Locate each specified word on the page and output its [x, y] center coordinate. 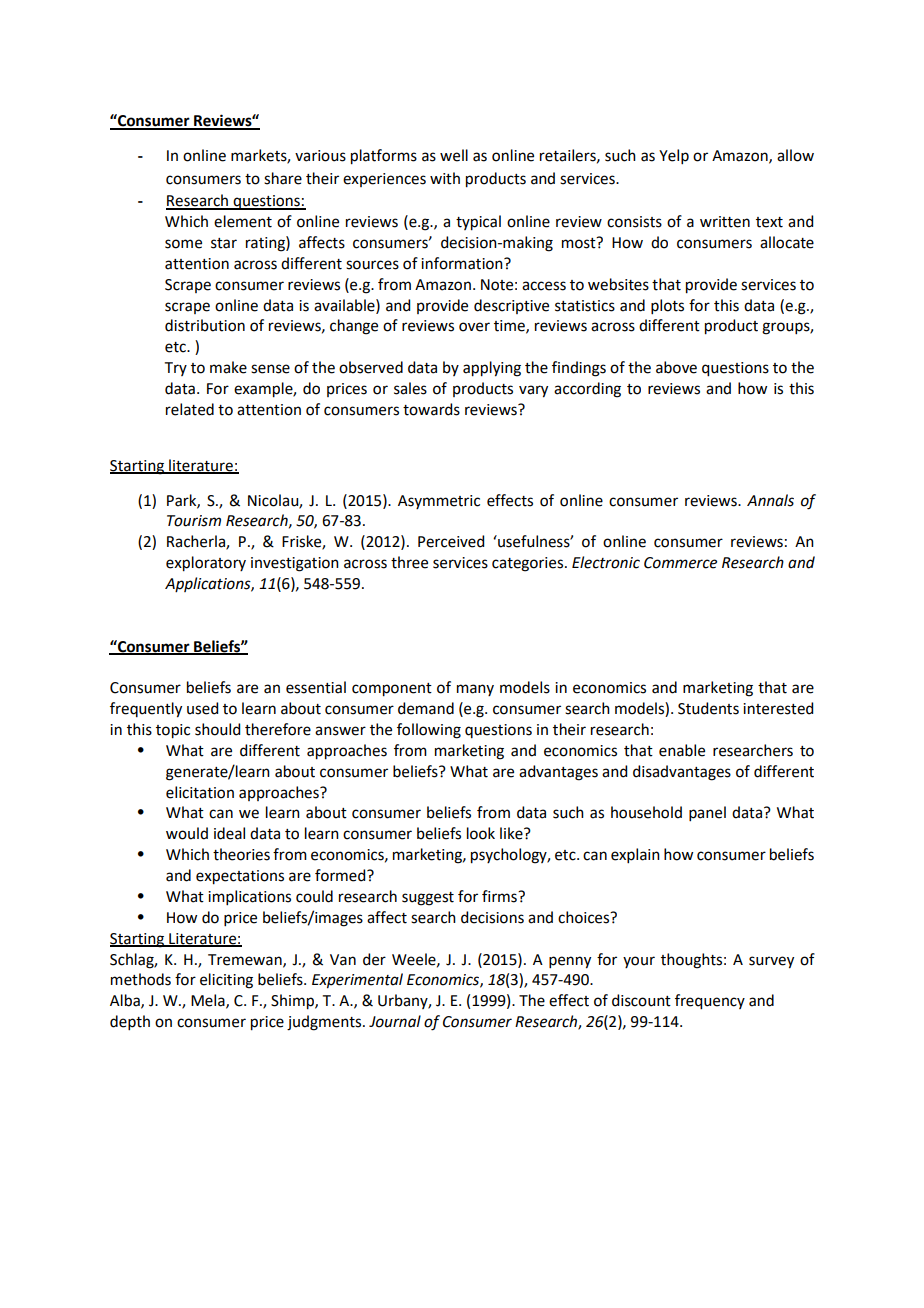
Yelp [674, 156]
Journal [395, 1021]
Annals [770, 500]
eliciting [226, 981]
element [243, 221]
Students [708, 708]
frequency [710, 1002]
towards [431, 409]
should [217, 729]
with [445, 178]
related [190, 409]
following [429, 731]
